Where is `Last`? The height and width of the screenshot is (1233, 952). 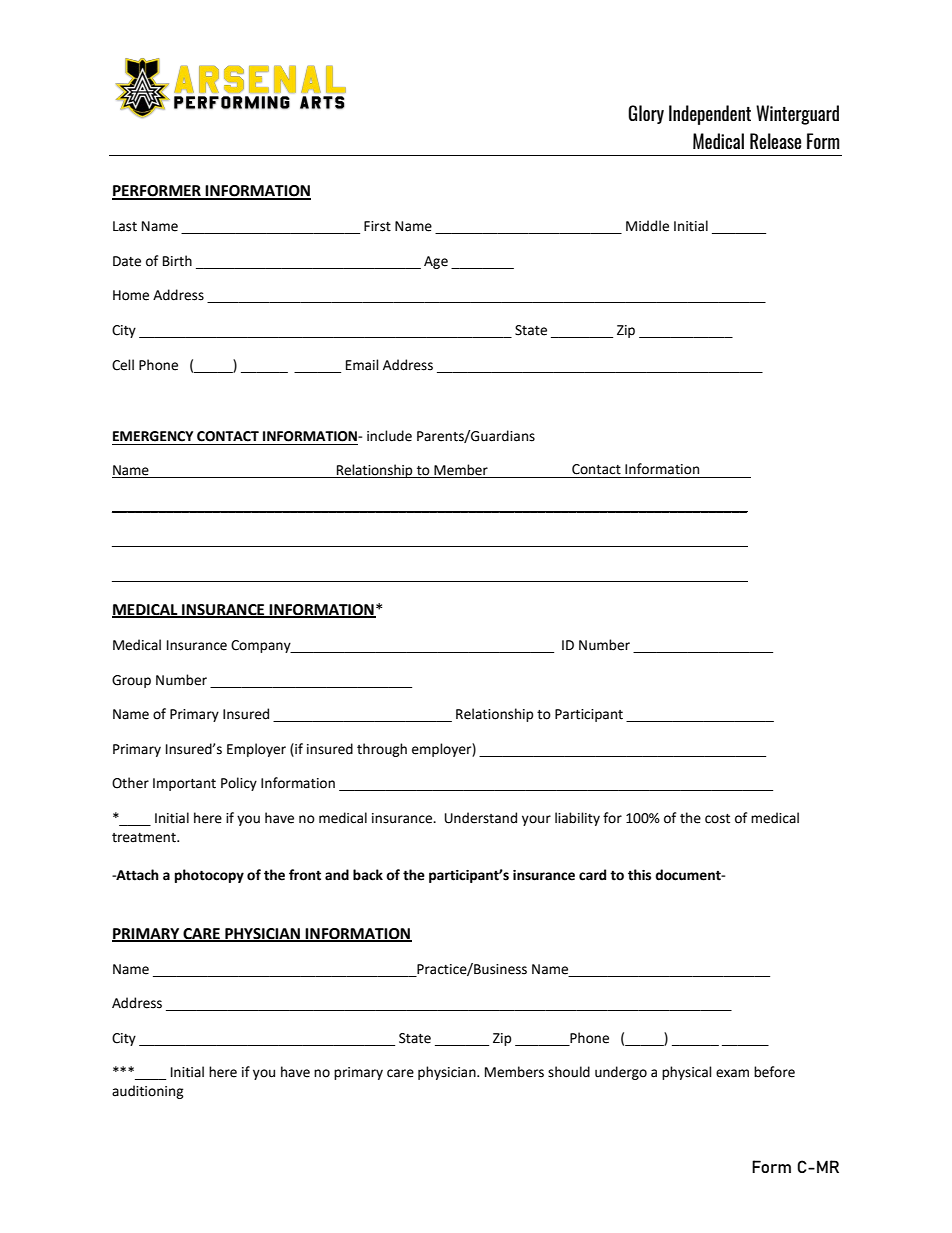 Last is located at coordinates (125, 226).
